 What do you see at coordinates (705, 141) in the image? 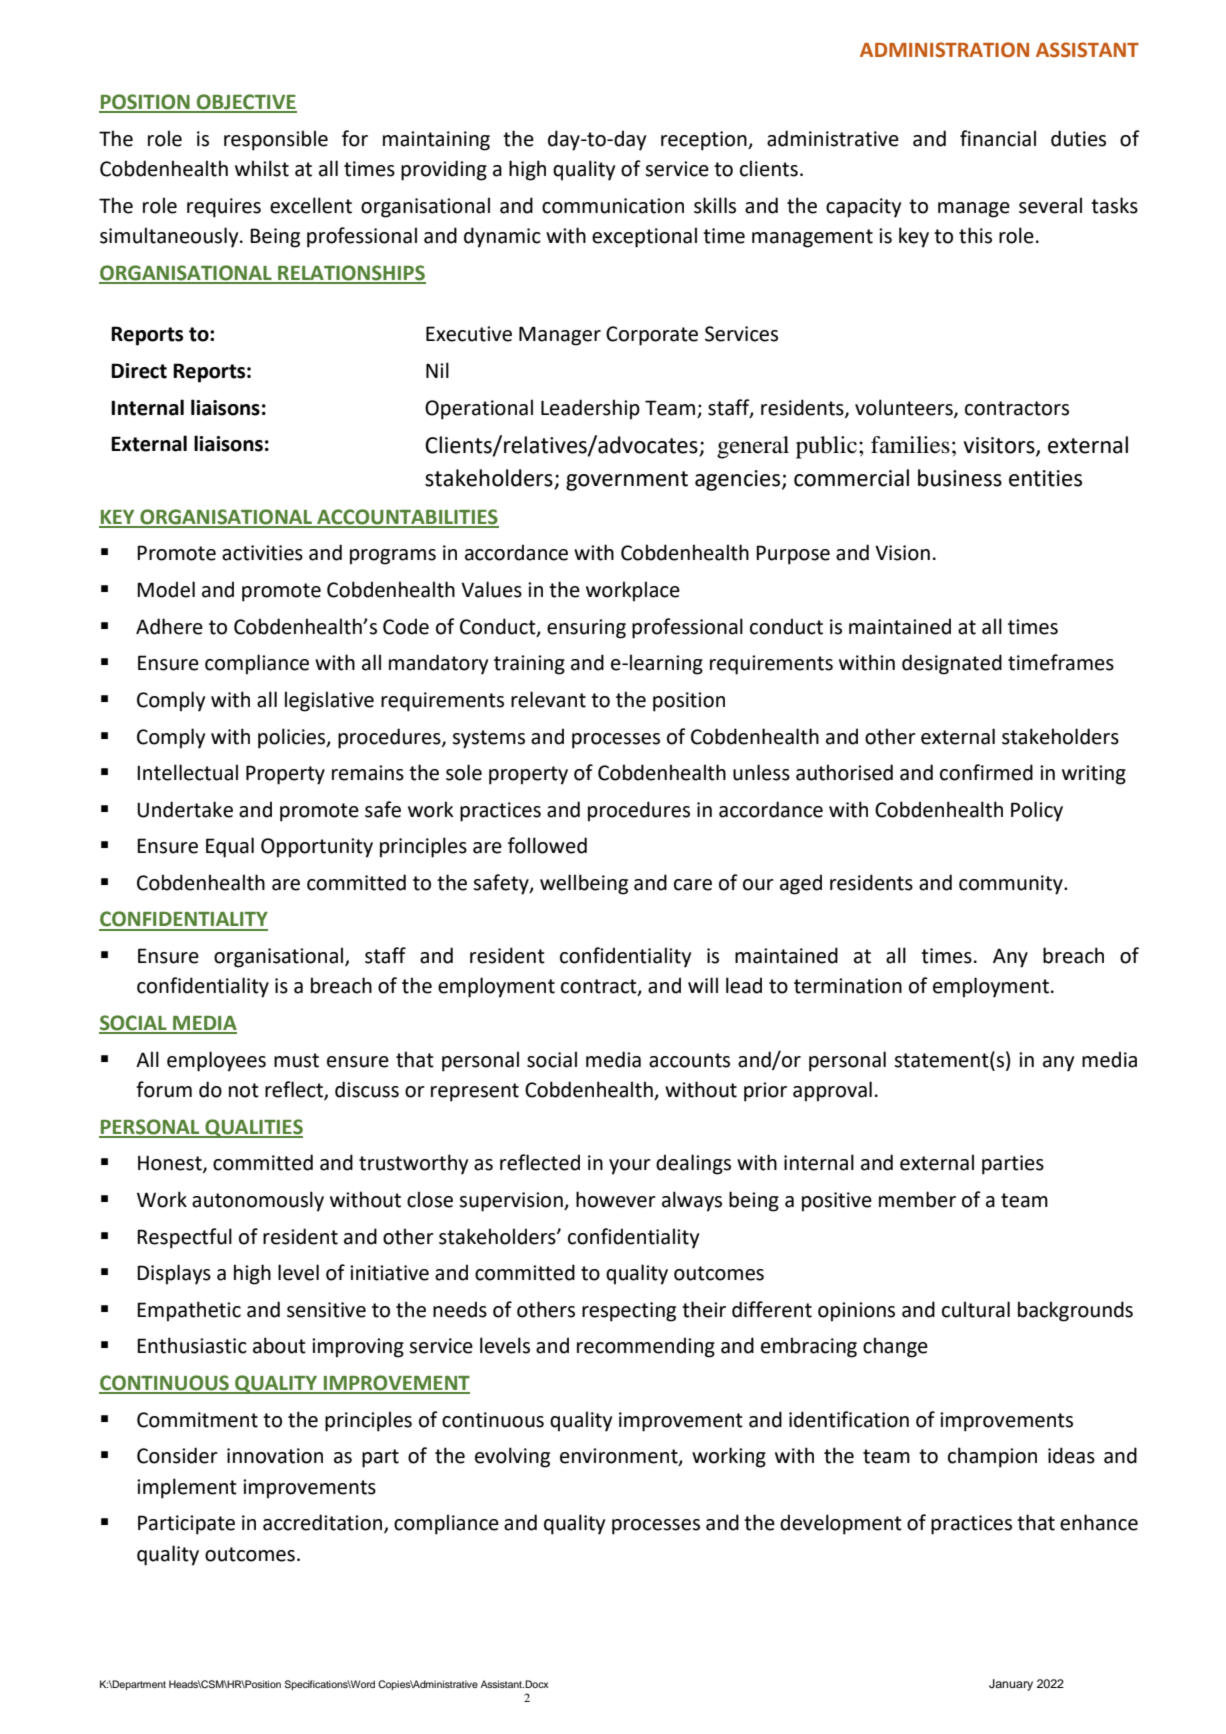
I see `reception` at bounding box center [705, 141].
